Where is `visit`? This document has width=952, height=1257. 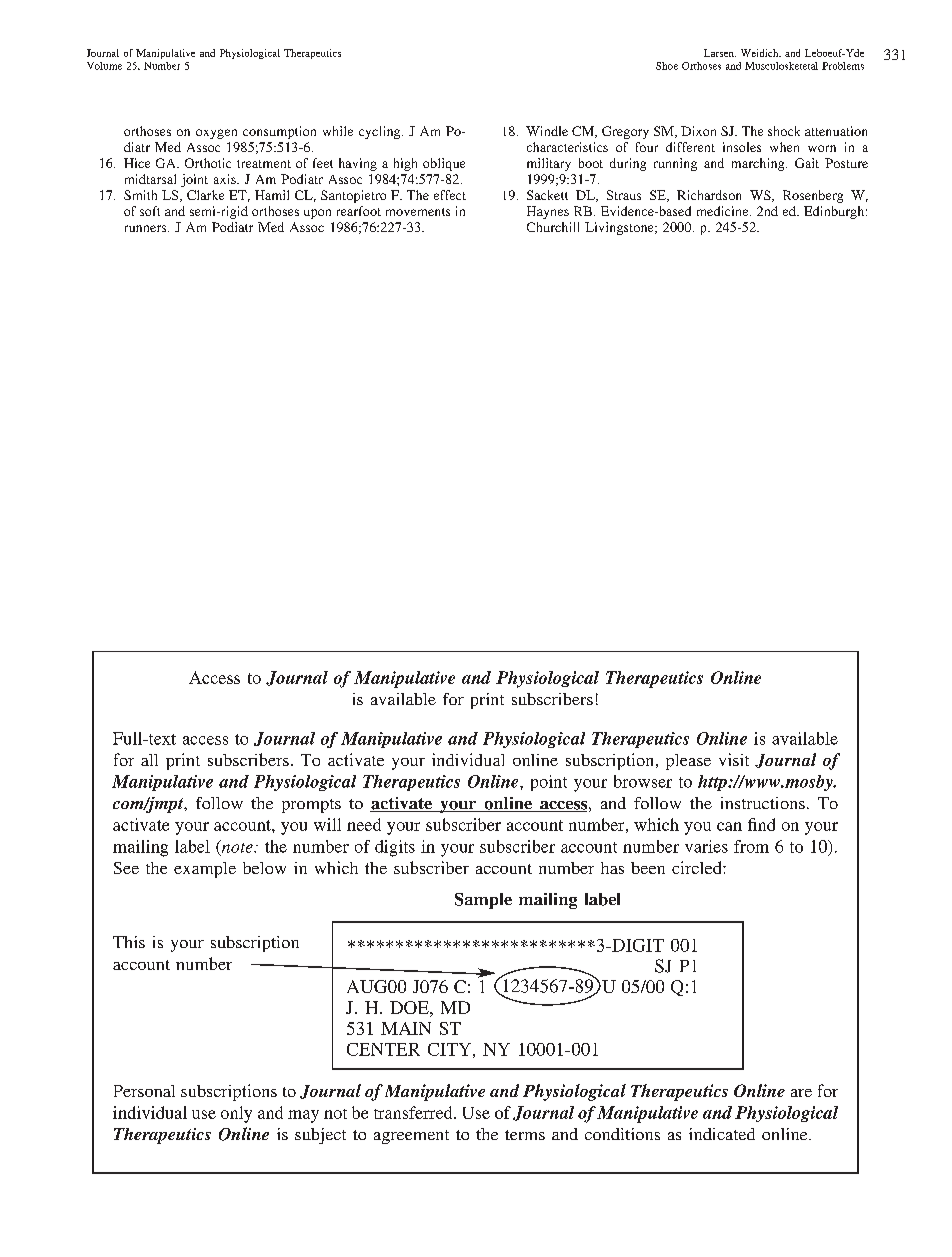
visit is located at coordinates (734, 759).
